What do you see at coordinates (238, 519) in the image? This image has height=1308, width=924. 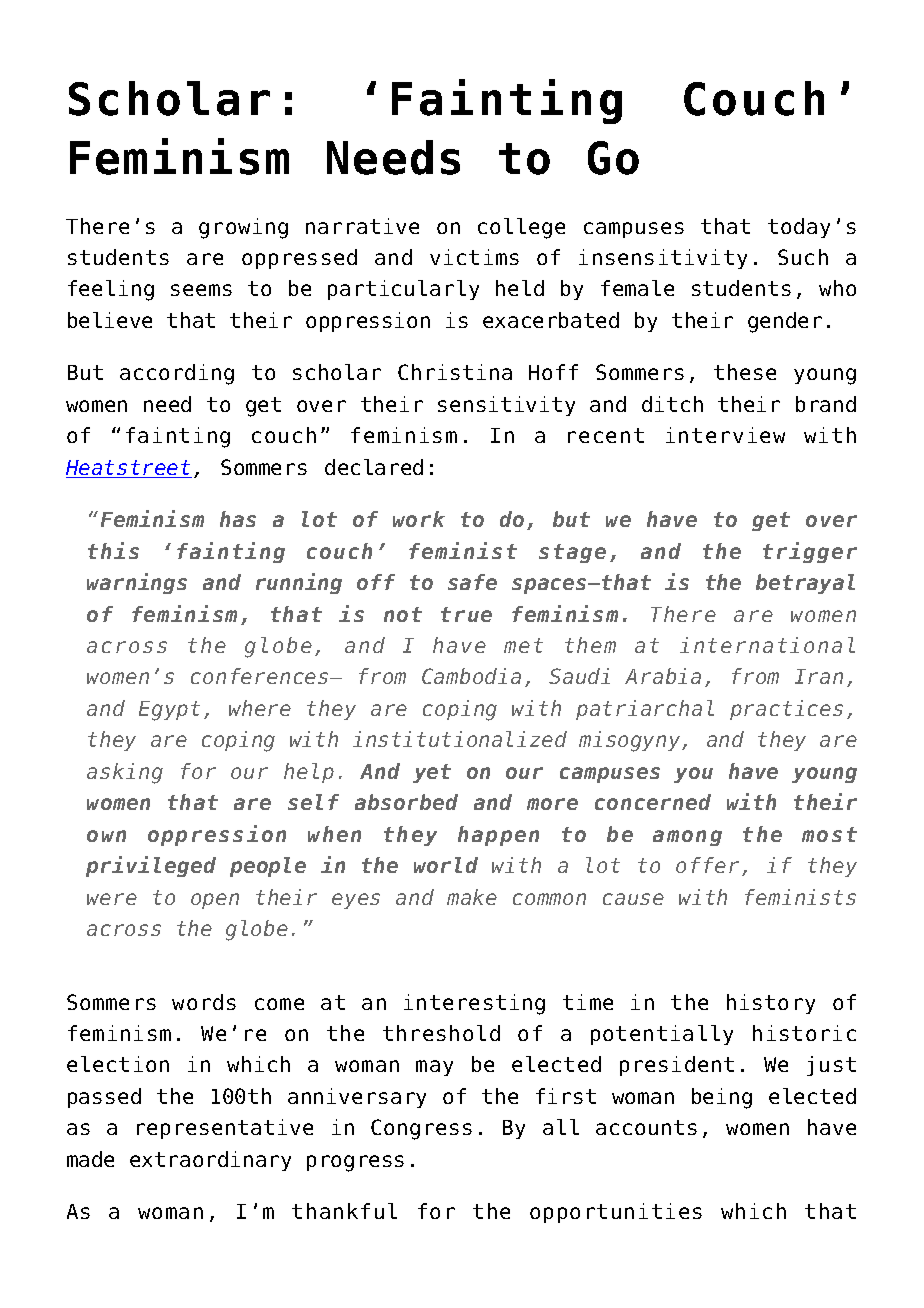 I see `has` at bounding box center [238, 519].
